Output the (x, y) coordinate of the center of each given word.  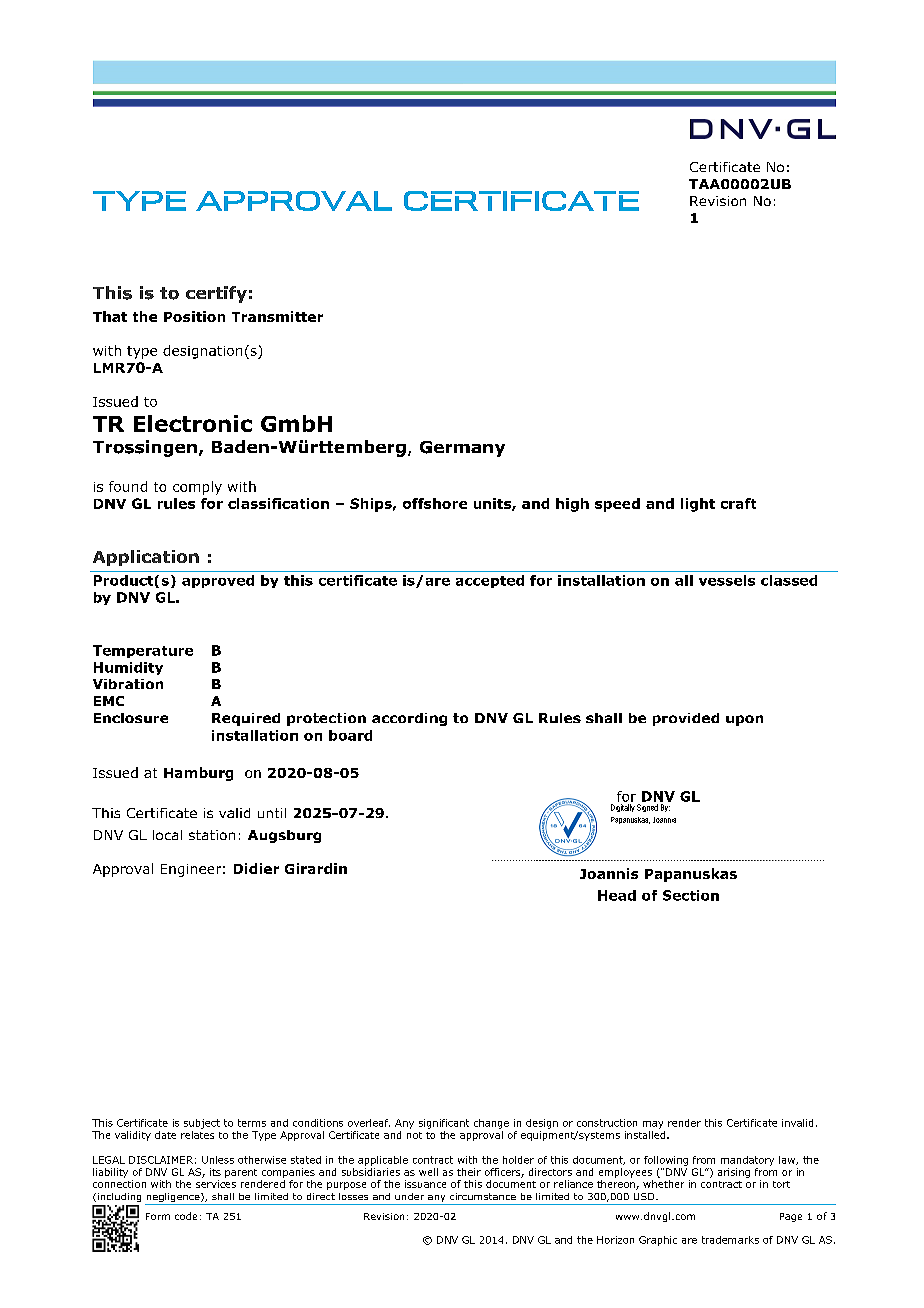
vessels (727, 580)
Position (194, 316)
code (186, 1216)
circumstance (483, 1196)
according (409, 719)
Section (691, 895)
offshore (435, 503)
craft (738, 503)
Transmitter (277, 316)
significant (444, 1124)
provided (686, 719)
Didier (256, 868)
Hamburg (198, 774)
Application (146, 558)
